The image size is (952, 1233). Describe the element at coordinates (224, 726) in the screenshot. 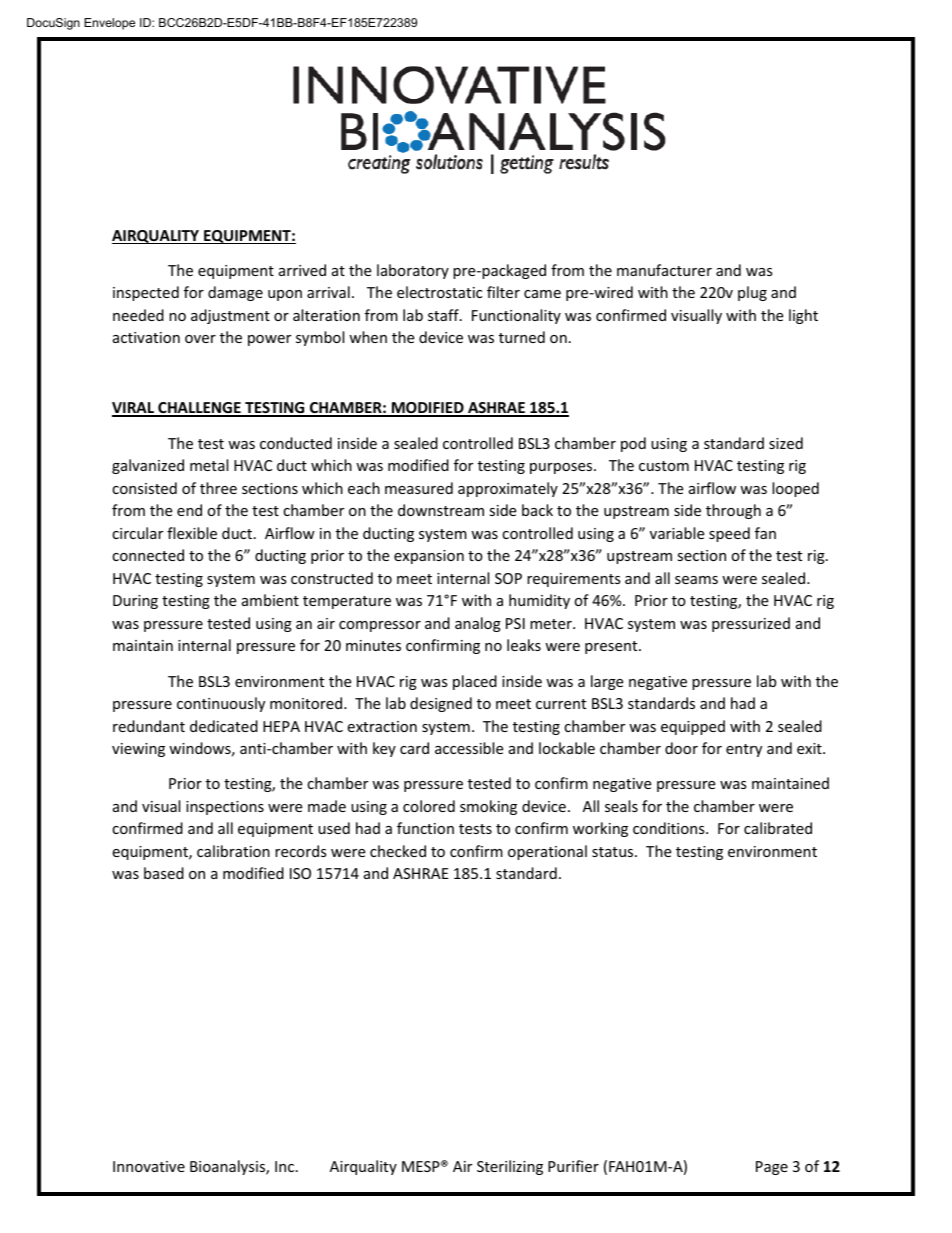

I see `dedicated` at that location.
